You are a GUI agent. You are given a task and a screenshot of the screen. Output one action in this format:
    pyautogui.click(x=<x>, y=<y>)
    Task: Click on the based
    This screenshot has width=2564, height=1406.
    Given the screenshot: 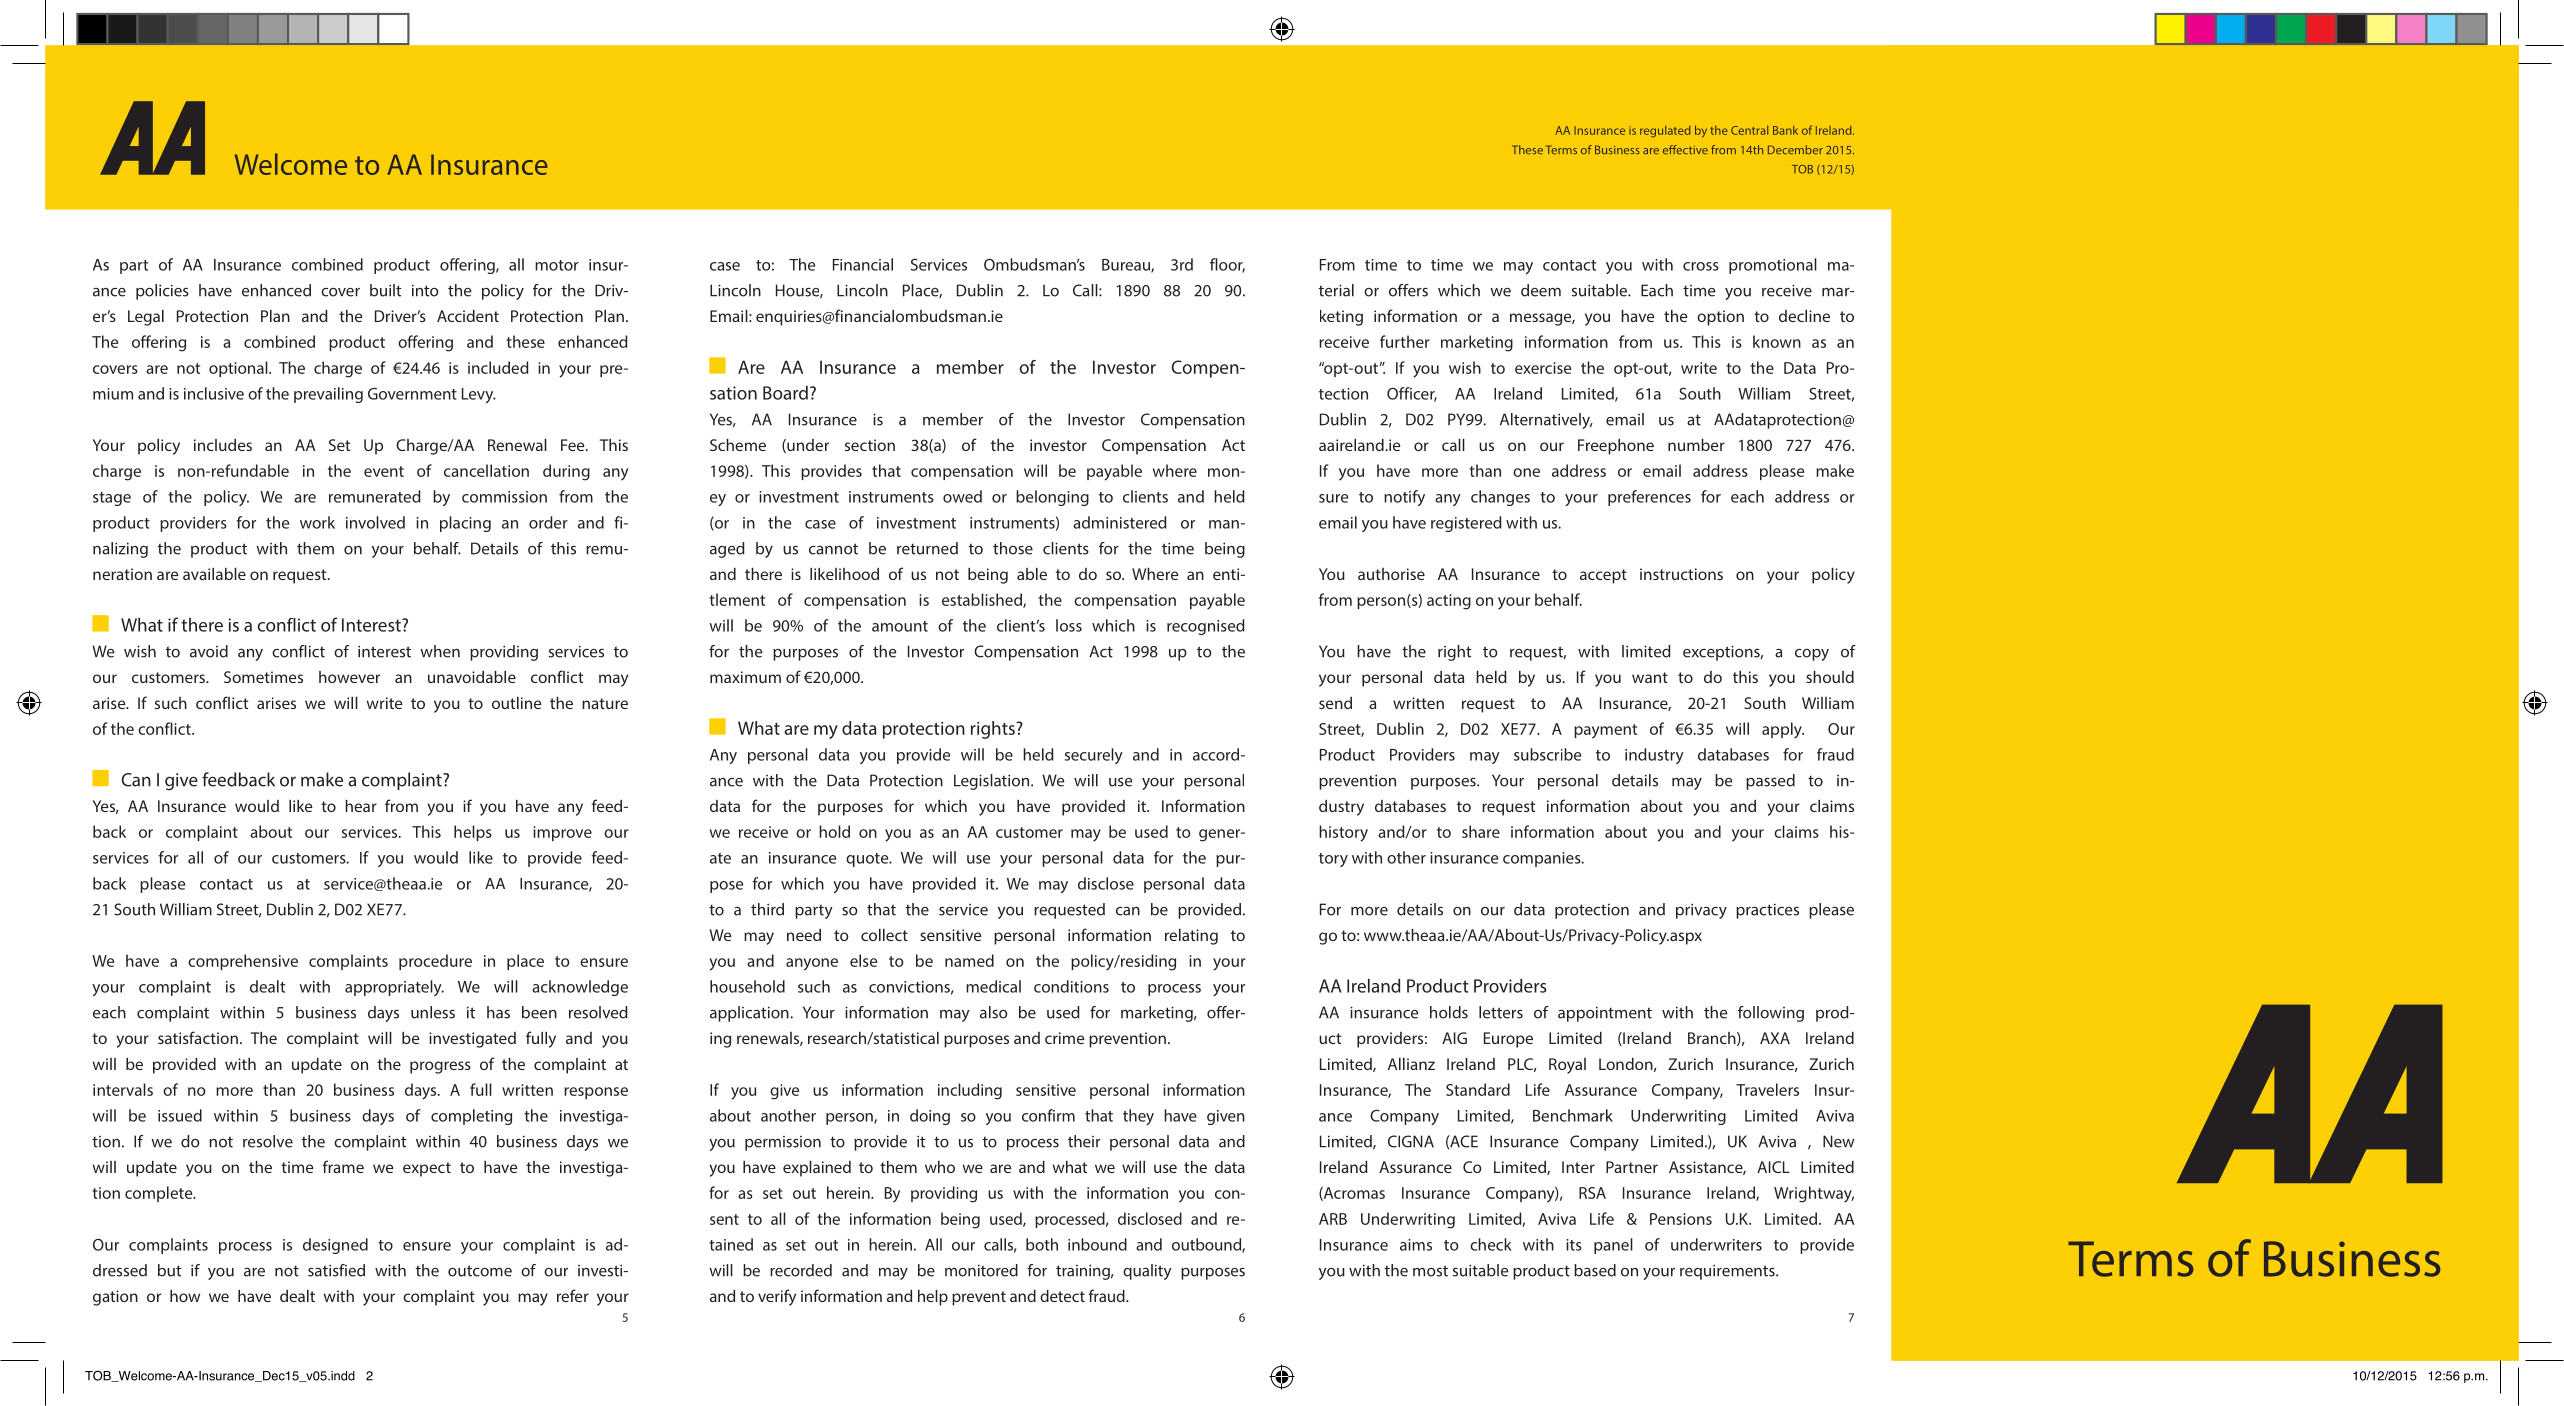 What is the action you would take?
    pyautogui.click(x=1595, y=1270)
